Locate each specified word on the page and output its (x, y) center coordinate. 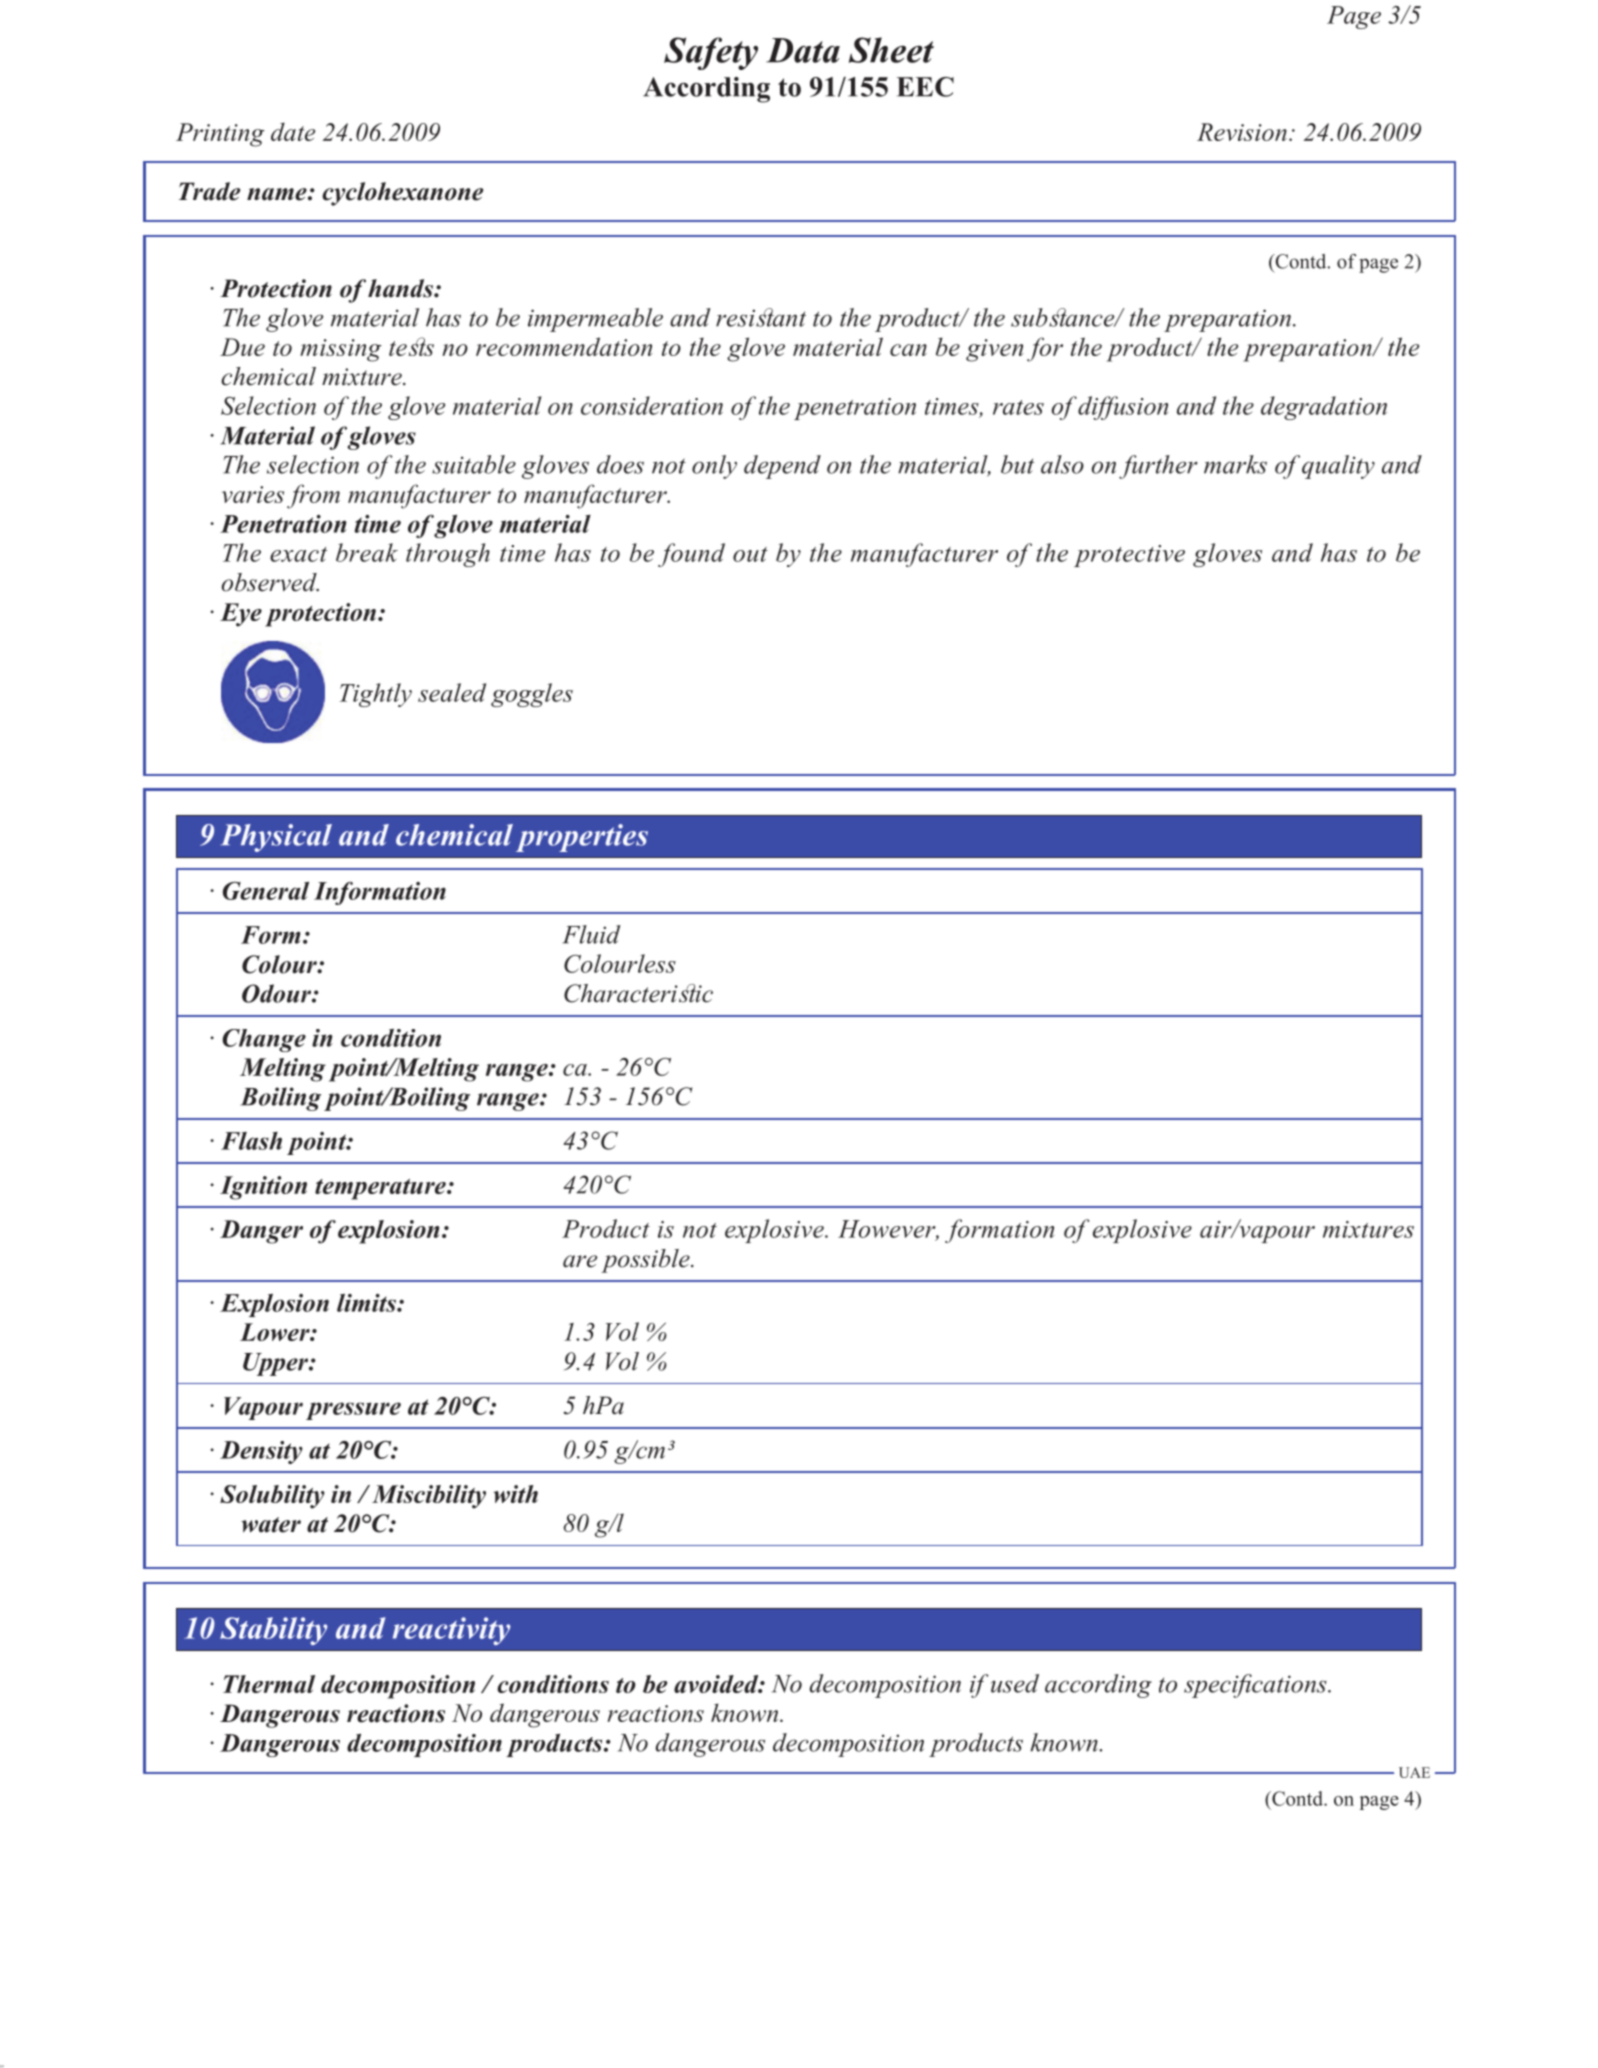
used (1015, 1683)
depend (782, 467)
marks (1235, 464)
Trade (209, 191)
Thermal (269, 1684)
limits (367, 1303)
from (313, 496)
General (266, 891)
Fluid (592, 934)
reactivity (452, 1631)
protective (1129, 556)
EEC (925, 87)
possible (646, 1261)
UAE (1414, 1772)
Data (803, 50)
